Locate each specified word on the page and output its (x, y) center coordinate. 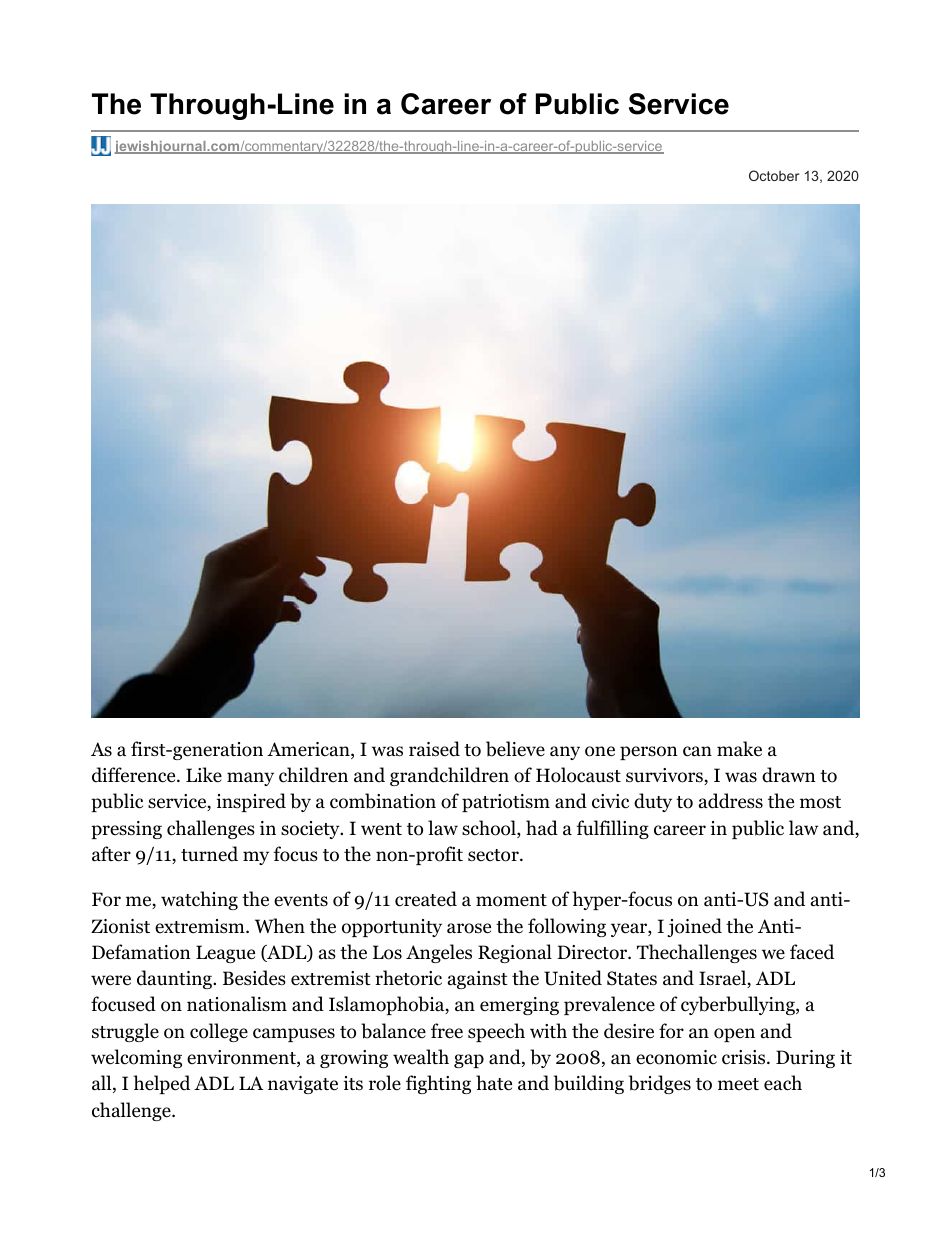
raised (434, 749)
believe (515, 749)
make (739, 749)
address (731, 801)
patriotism (506, 803)
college (219, 1032)
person (649, 753)
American (309, 750)
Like (204, 775)
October (774, 175)
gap (469, 1061)
